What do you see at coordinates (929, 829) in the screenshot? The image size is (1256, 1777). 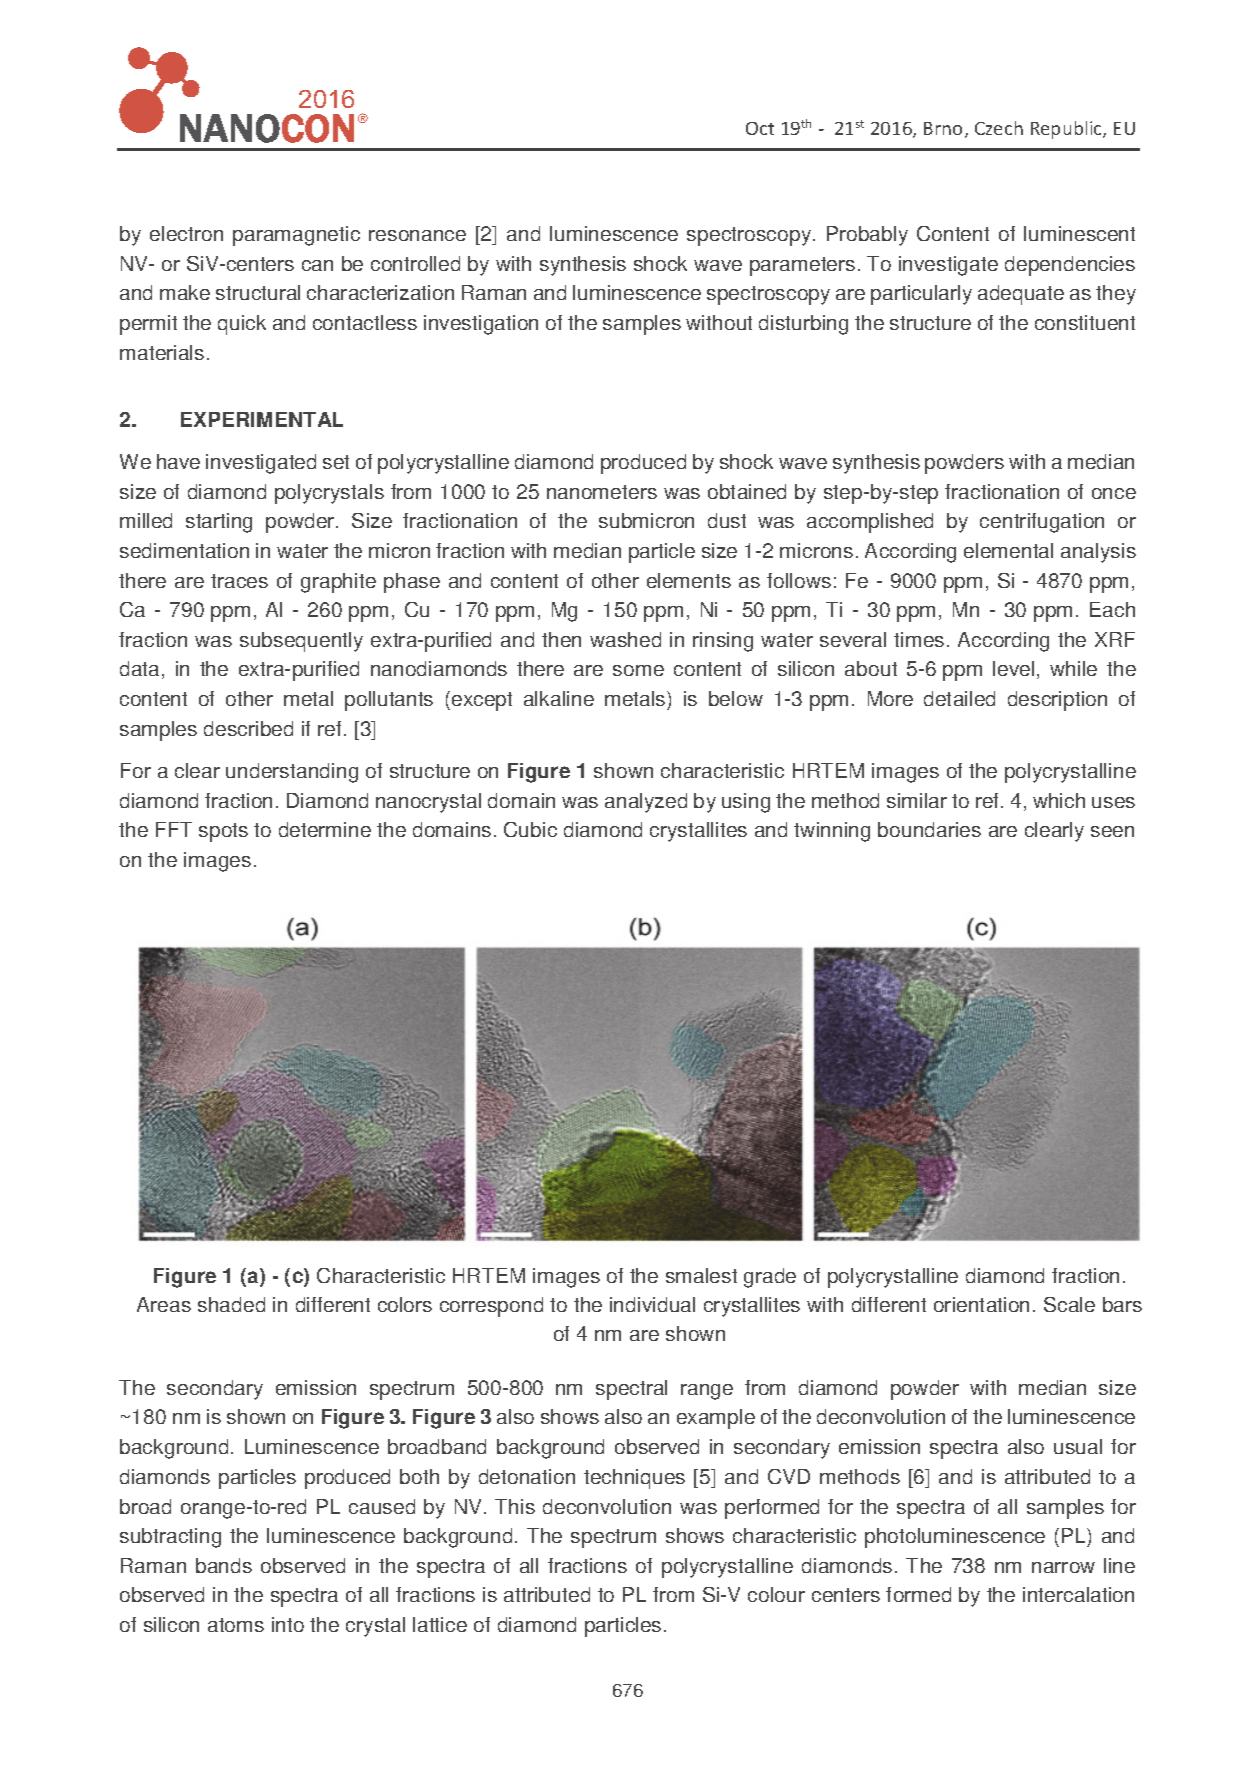 I see `boundaries` at bounding box center [929, 829].
